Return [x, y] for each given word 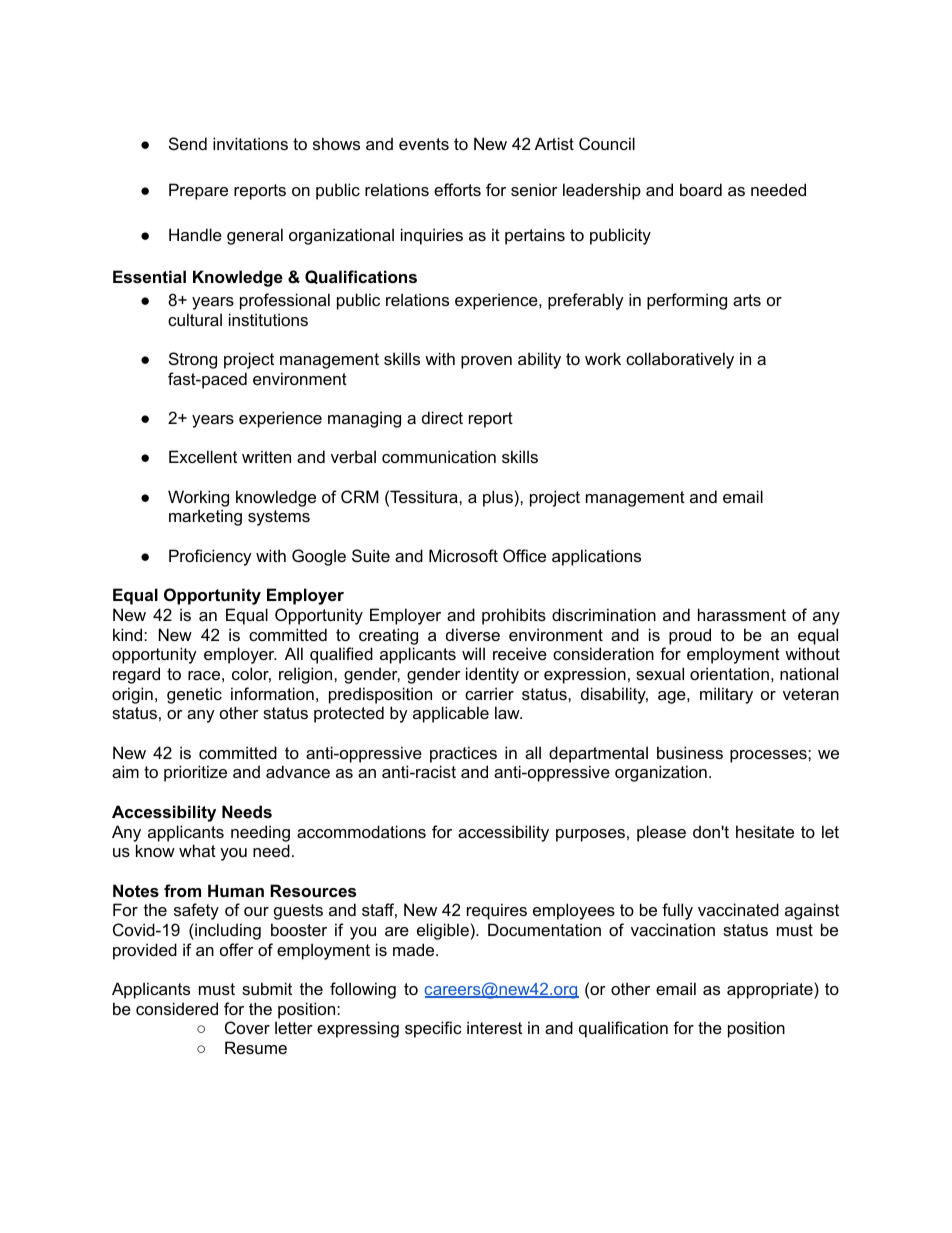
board [701, 189]
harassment [742, 614]
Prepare [198, 191]
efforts [457, 189]
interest [494, 1027]
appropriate [771, 990]
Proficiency [210, 557]
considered [177, 1008]
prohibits [514, 616]
